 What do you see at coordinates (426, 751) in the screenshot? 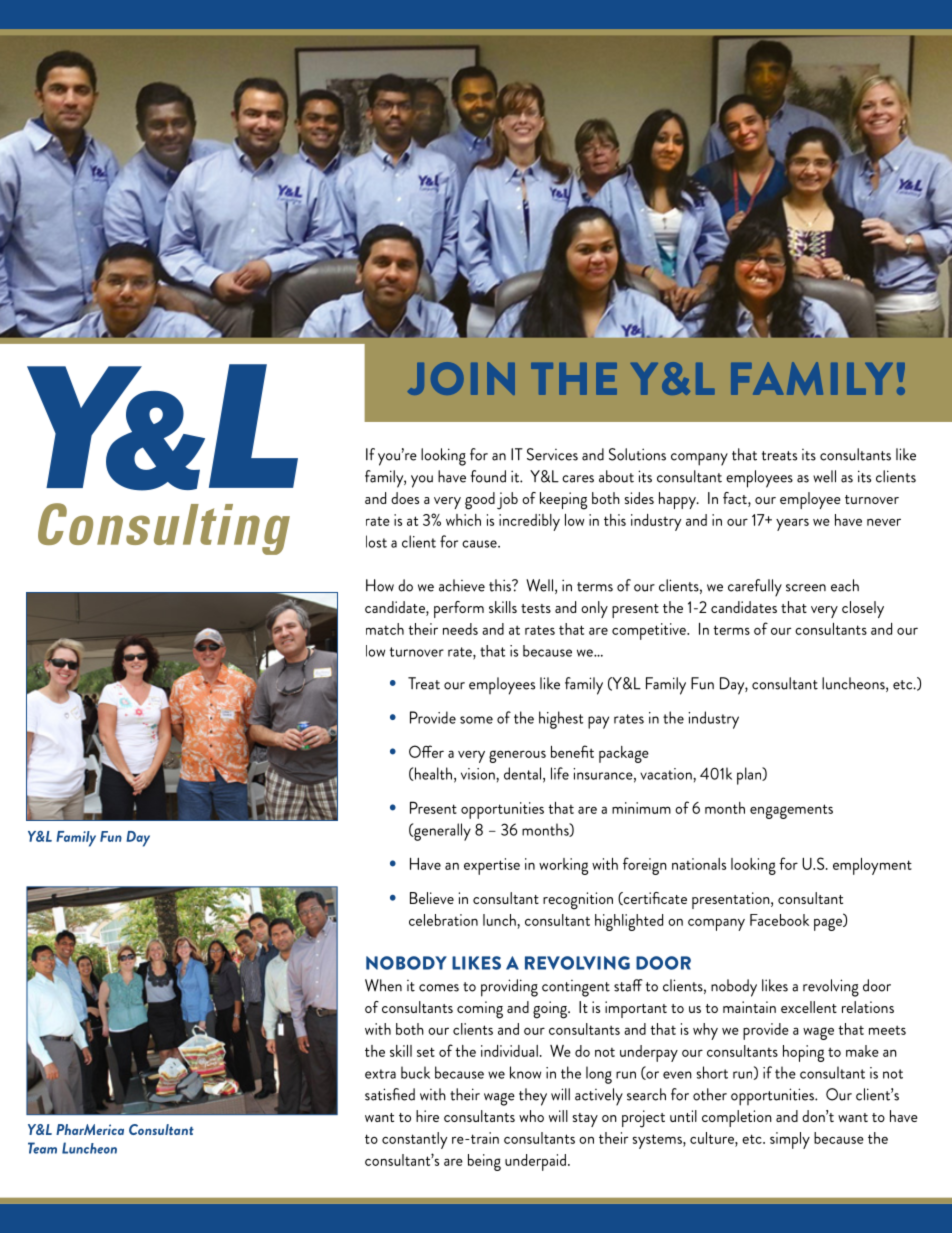
I see `Offer` at bounding box center [426, 751].
